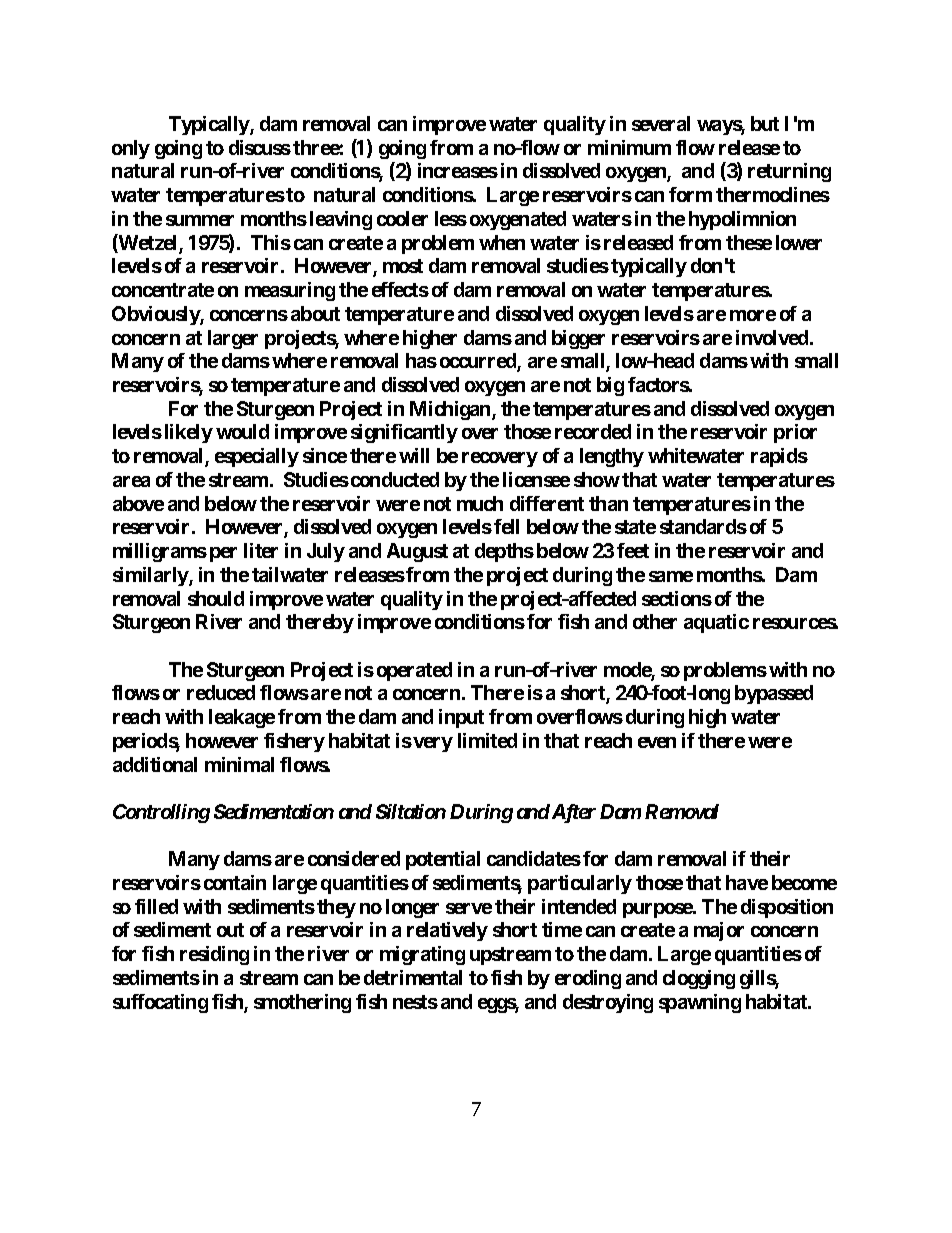 Image resolution: width=952 pixels, height=1233 pixels. What do you see at coordinates (795, 433) in the screenshot?
I see `prior` at bounding box center [795, 433].
